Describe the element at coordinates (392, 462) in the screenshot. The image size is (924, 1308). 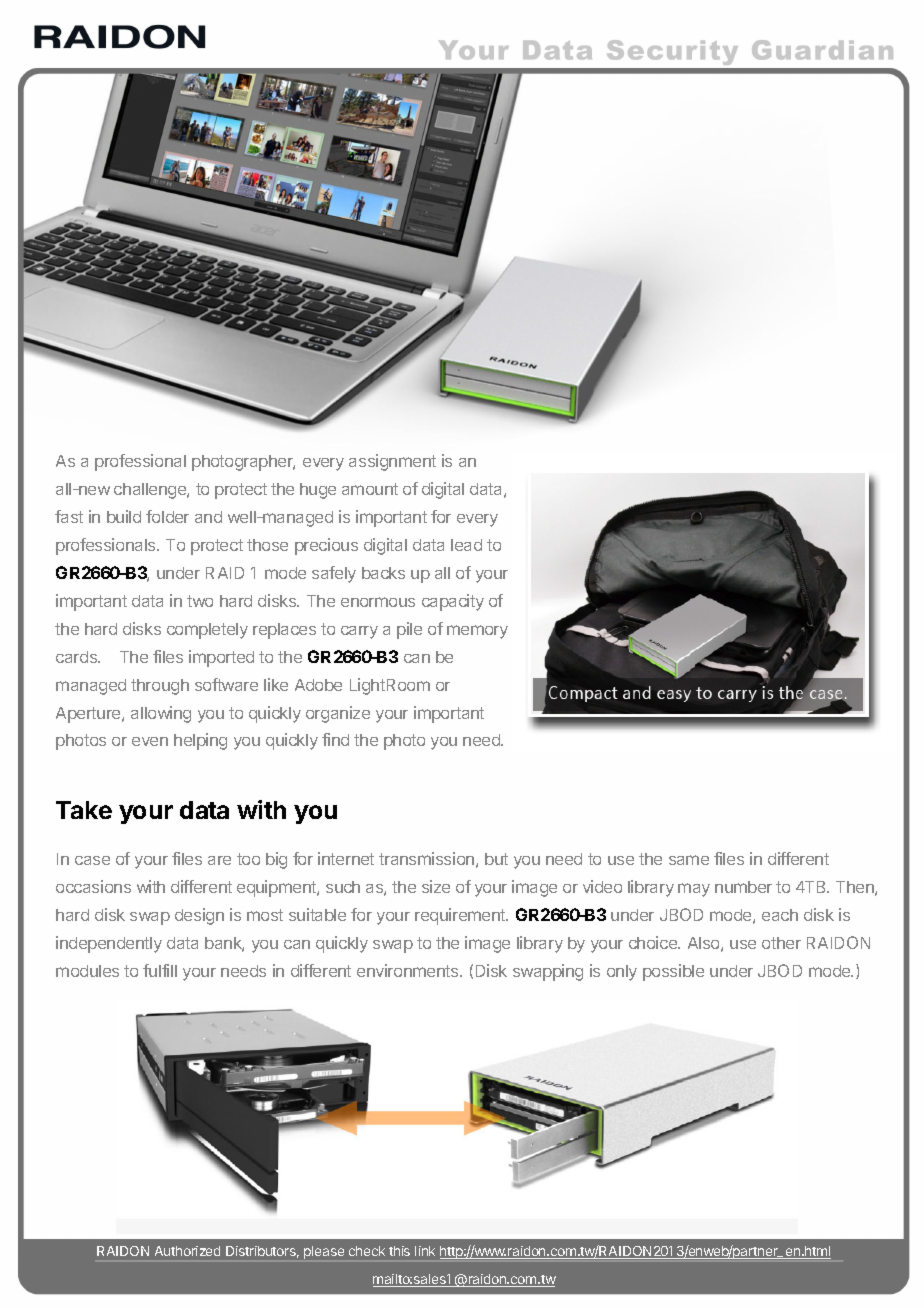
I see `assignment` at that location.
